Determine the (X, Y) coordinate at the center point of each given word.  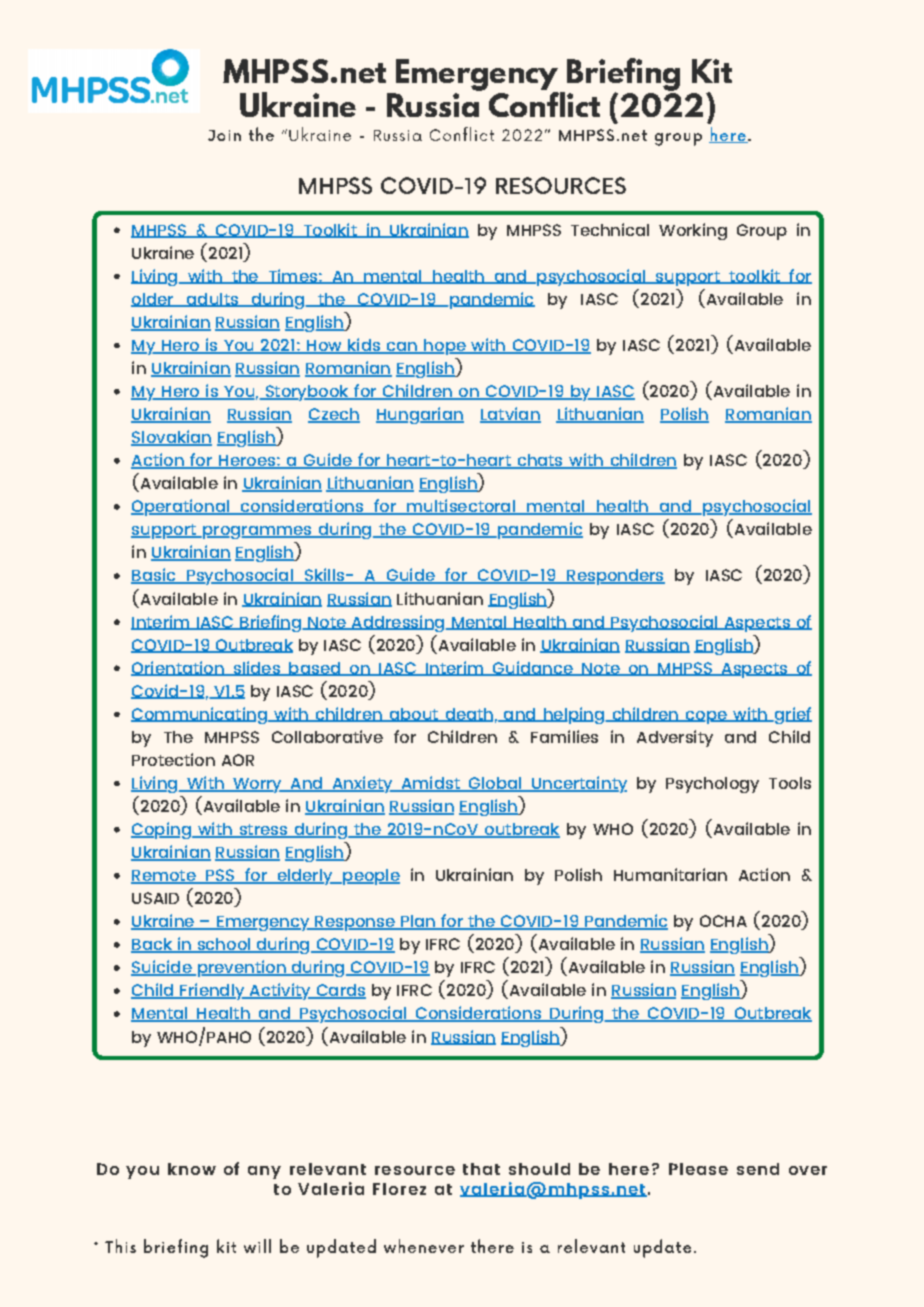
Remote (164, 877)
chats (540, 461)
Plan (418, 922)
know (192, 1169)
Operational (181, 507)
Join (224, 135)
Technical (610, 229)
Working (693, 231)
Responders (615, 577)
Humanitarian (670, 874)
